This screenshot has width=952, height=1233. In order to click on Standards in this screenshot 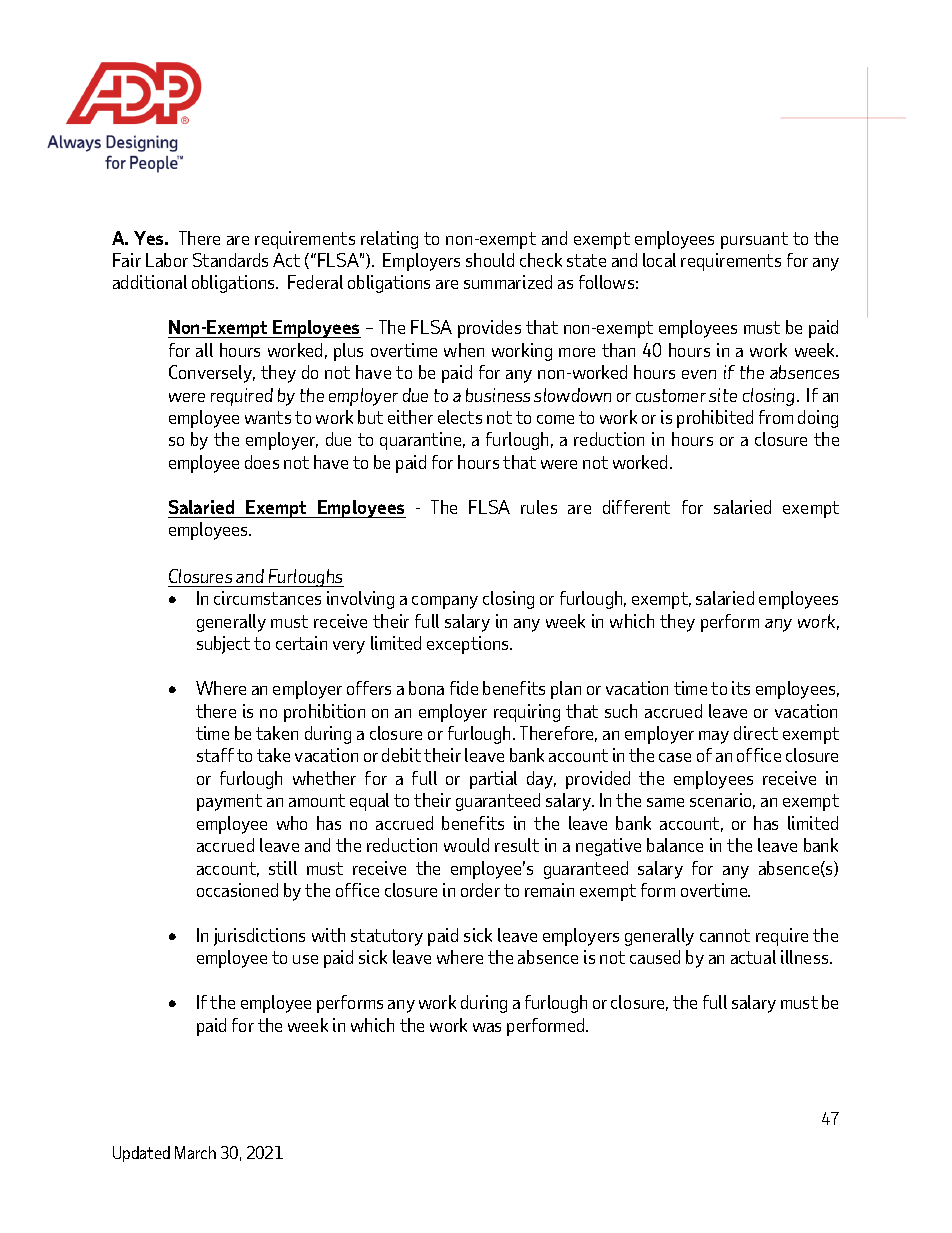, I will do `click(230, 260)`.
